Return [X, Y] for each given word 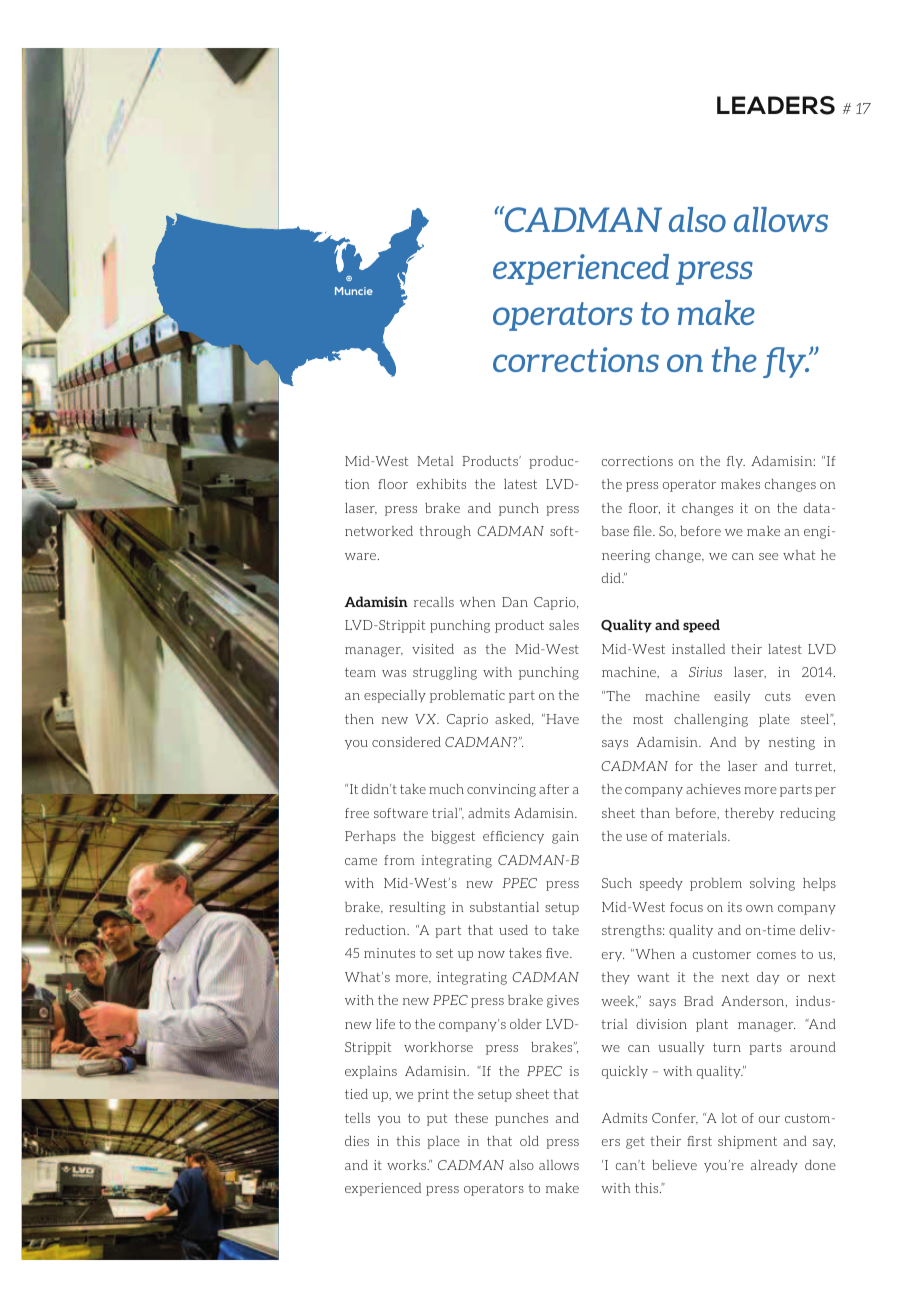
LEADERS [776, 105]
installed [698, 649]
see [768, 556]
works [407, 1165]
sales [564, 625]
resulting [417, 908]
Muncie [354, 291]
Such [617, 883]
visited [433, 649]
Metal [435, 461]
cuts [778, 696]
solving [772, 884]
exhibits [441, 484]
